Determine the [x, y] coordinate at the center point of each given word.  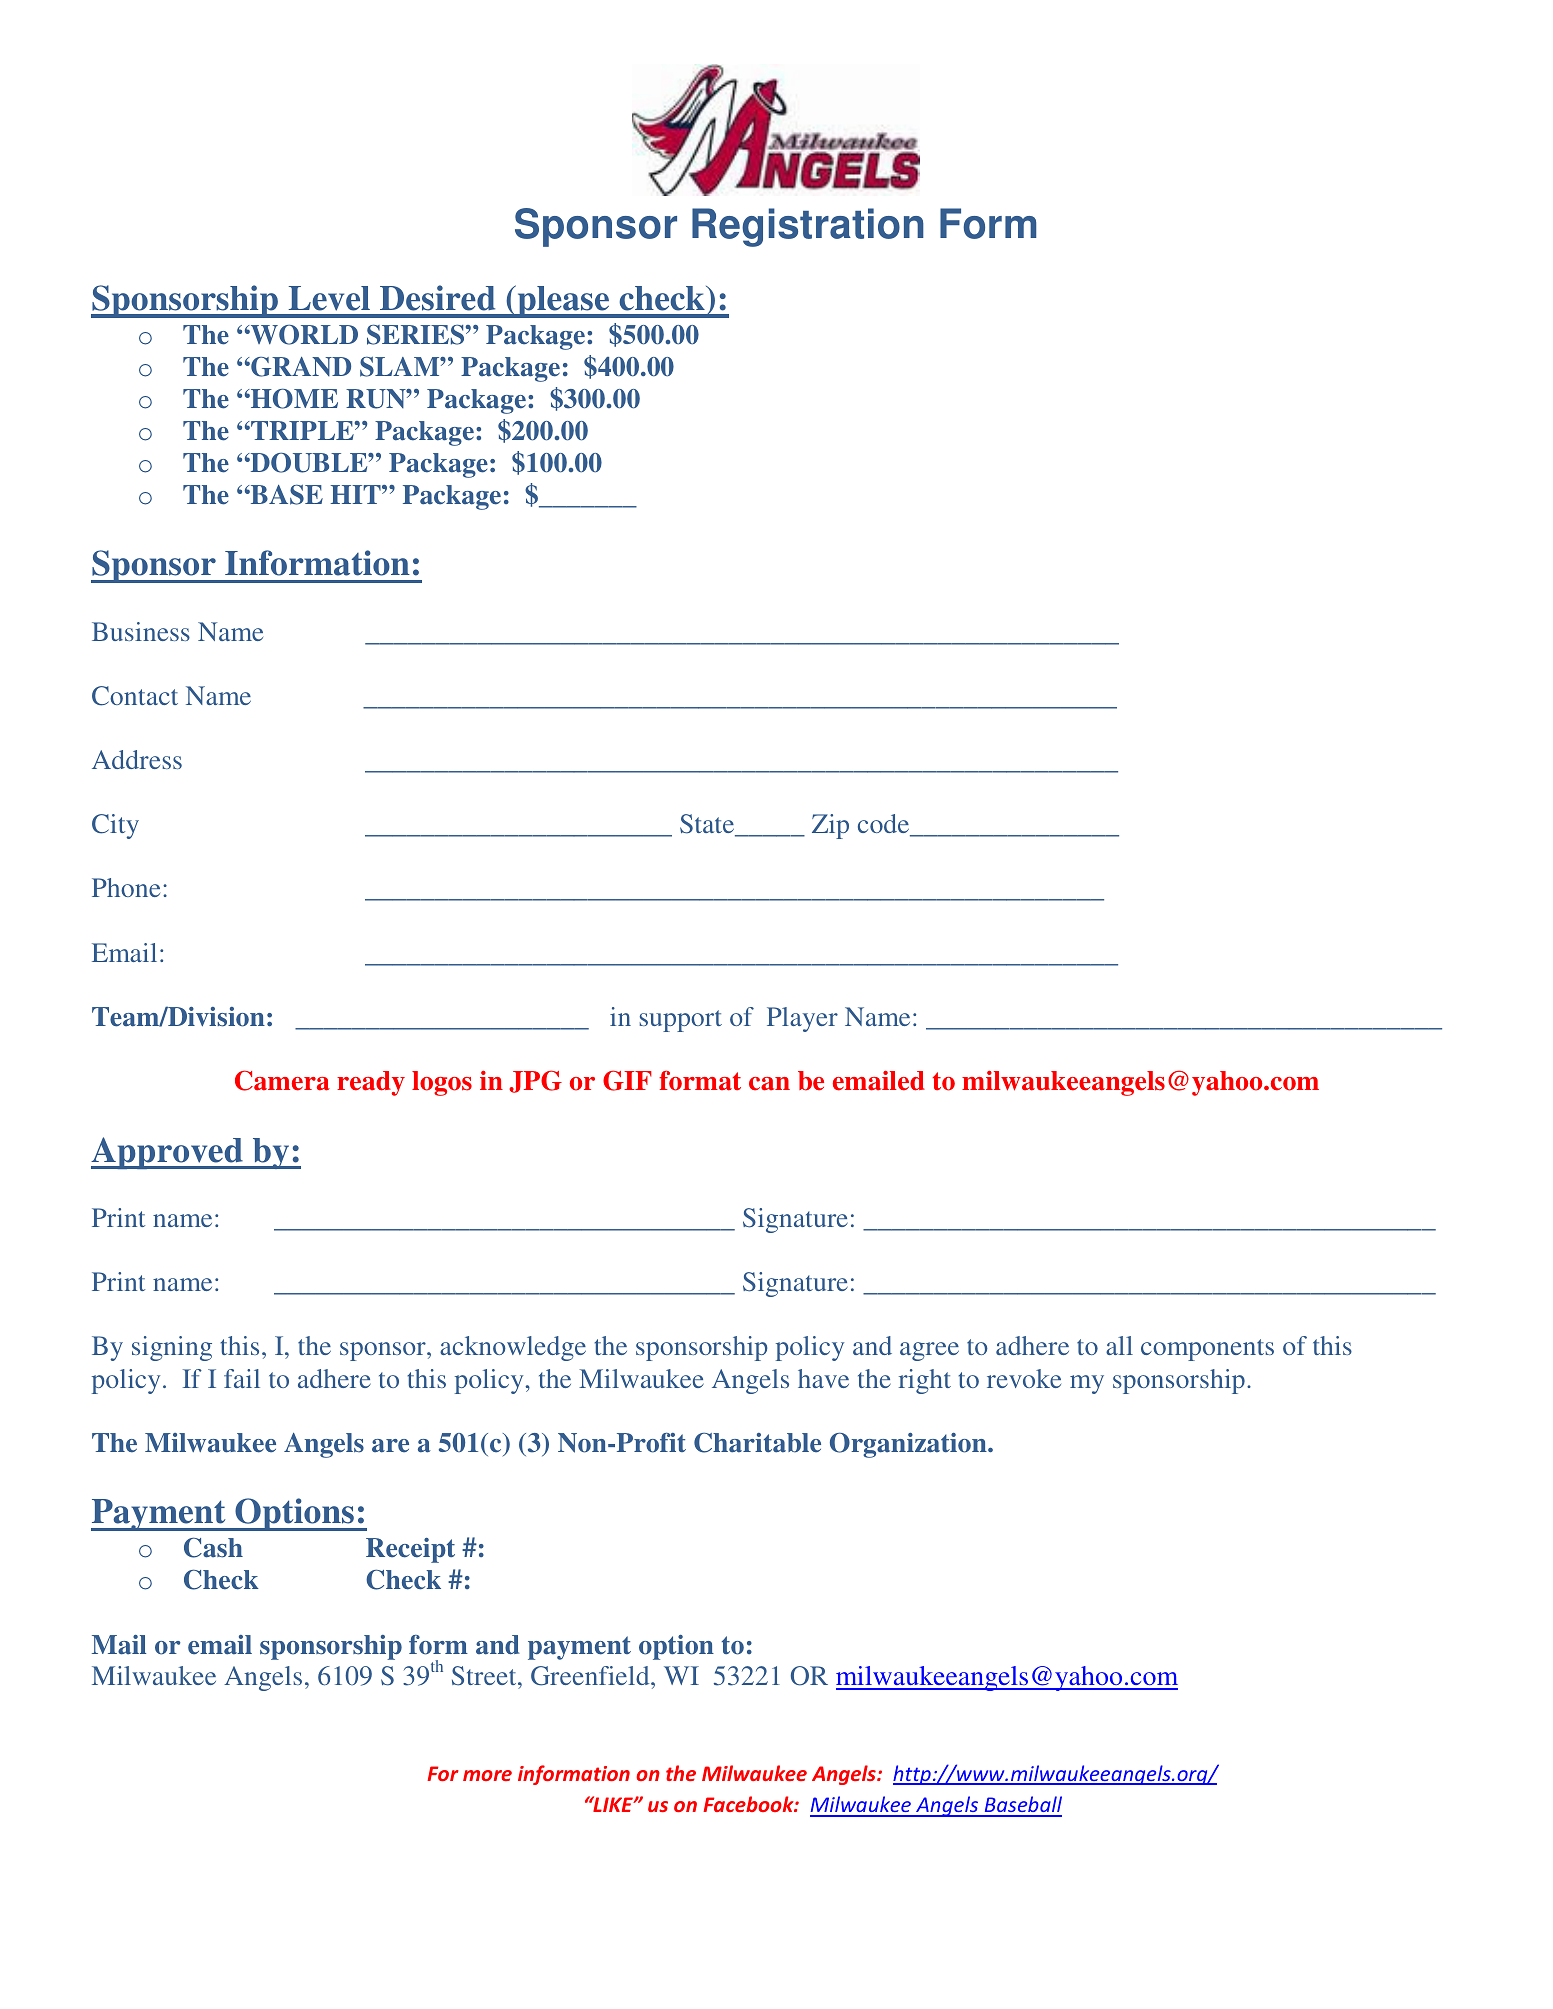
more [487, 1775]
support [681, 1021]
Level [329, 298]
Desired [437, 298]
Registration [808, 227]
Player [802, 1019]
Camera [282, 1080]
